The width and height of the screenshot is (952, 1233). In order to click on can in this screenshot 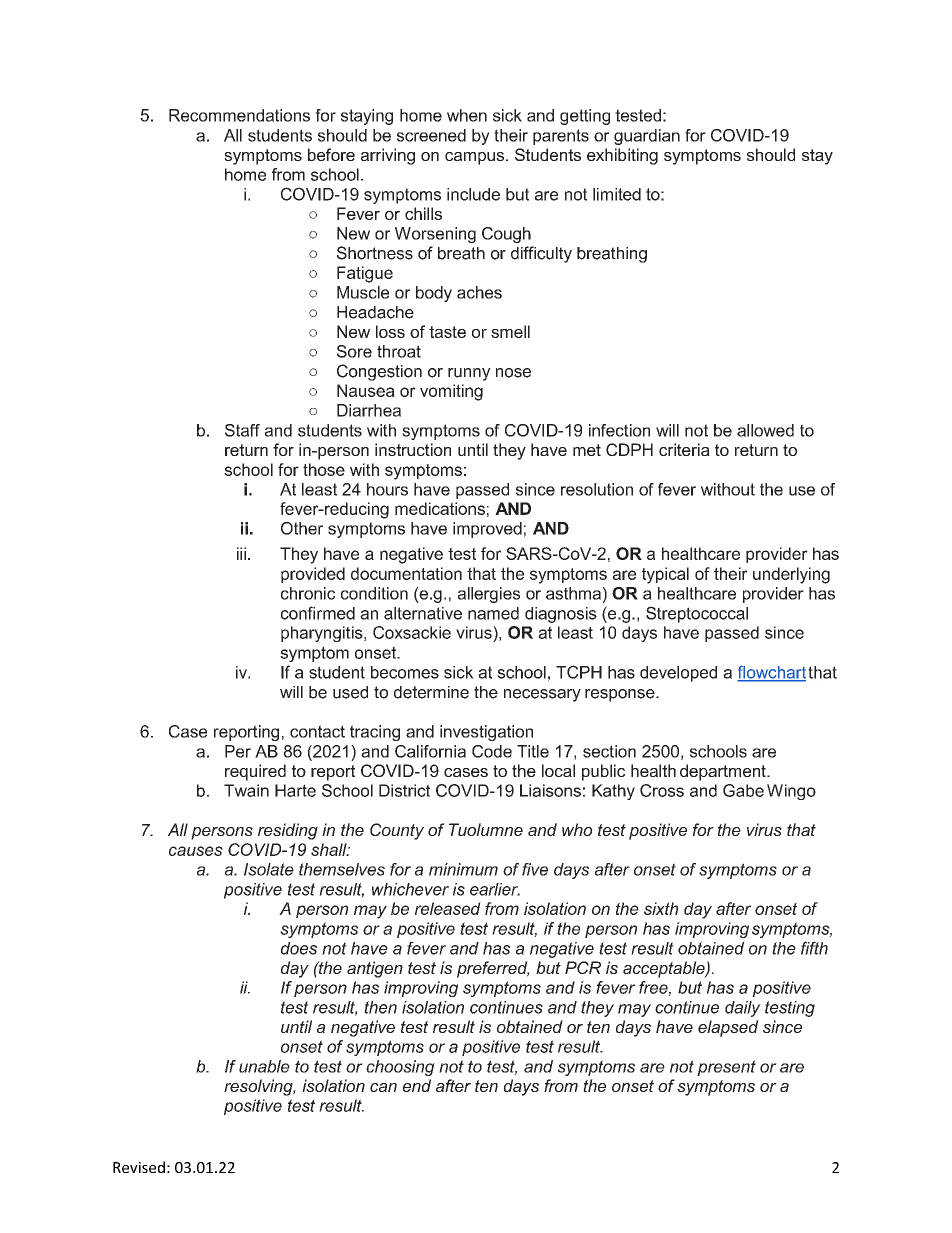, I will do `click(383, 1087)`.
